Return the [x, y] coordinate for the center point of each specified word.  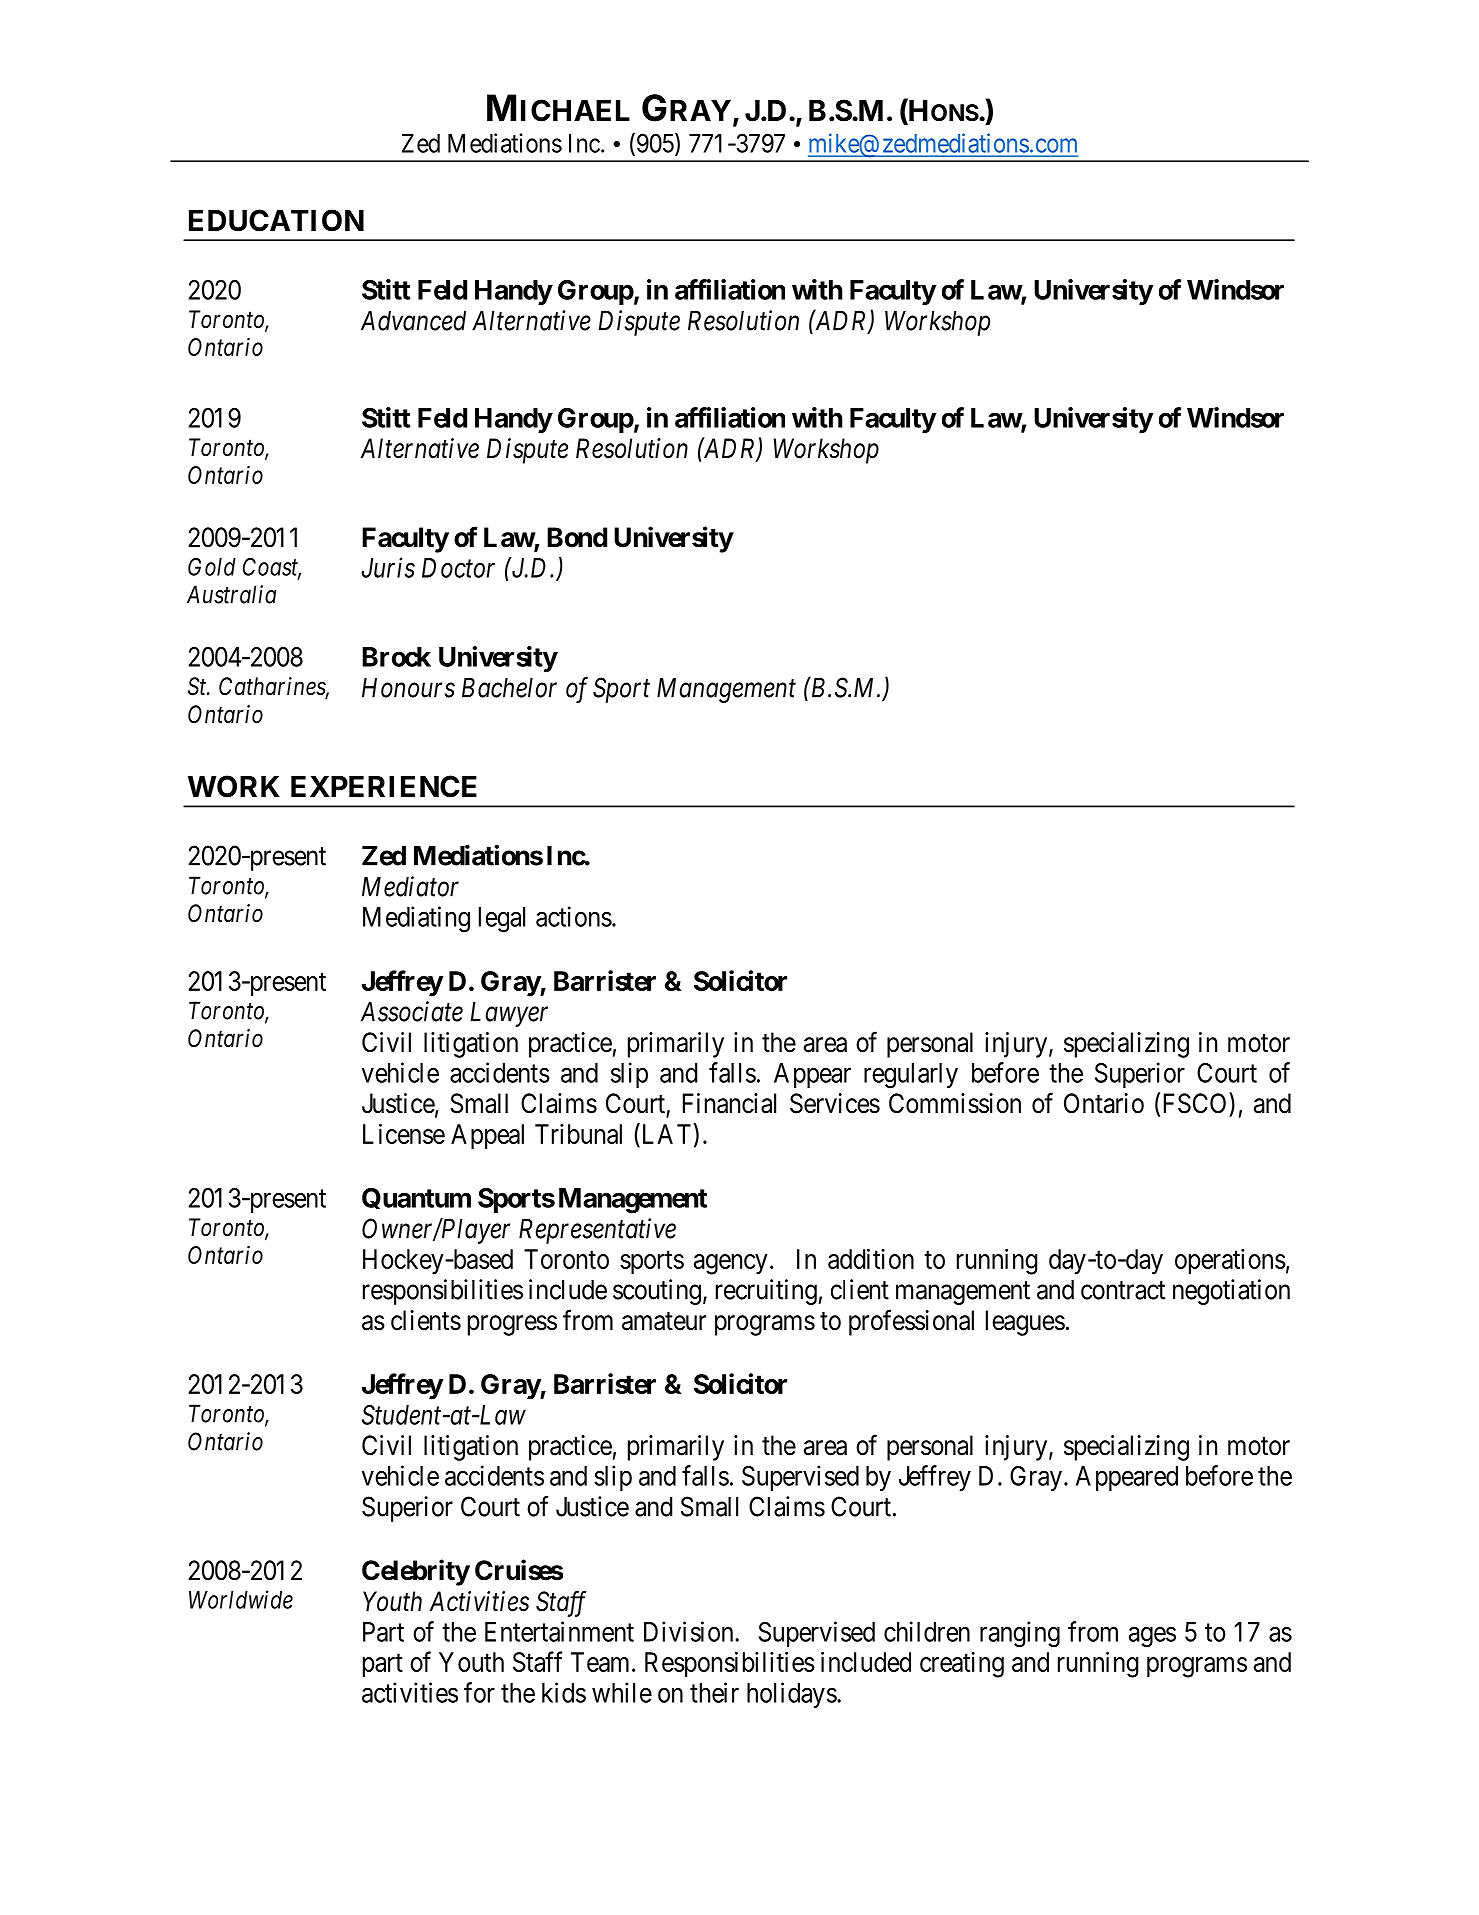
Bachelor [509, 688]
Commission [955, 1103]
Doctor [458, 568]
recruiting [766, 1292]
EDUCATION [276, 220]
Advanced [413, 321]
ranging [1020, 1634]
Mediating [416, 919]
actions [574, 916]
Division [690, 1631]
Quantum [416, 1198]
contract [1123, 1290]
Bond [577, 537]
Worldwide [241, 1599]
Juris [388, 568]
